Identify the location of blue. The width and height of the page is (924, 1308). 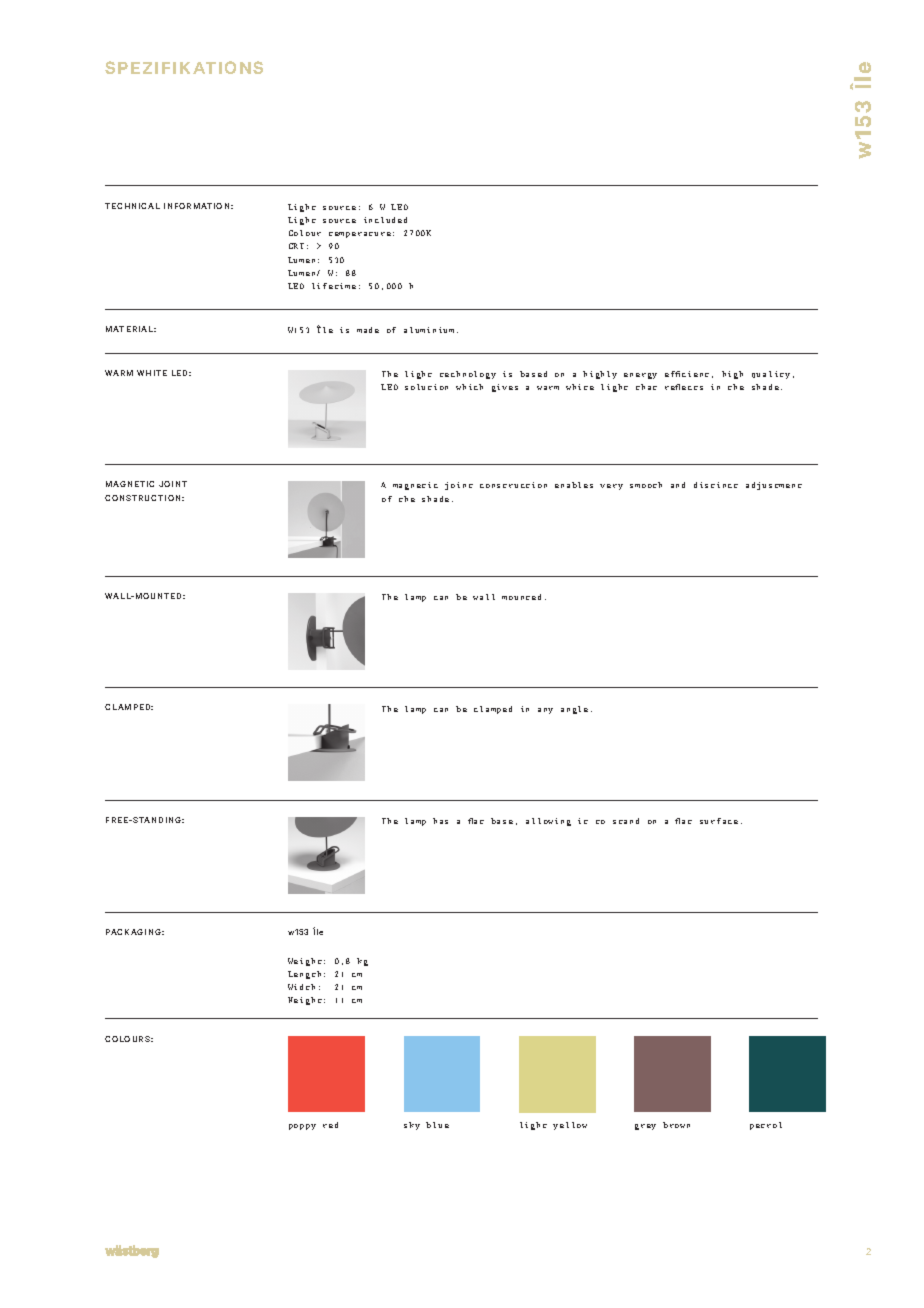
(437, 1125).
